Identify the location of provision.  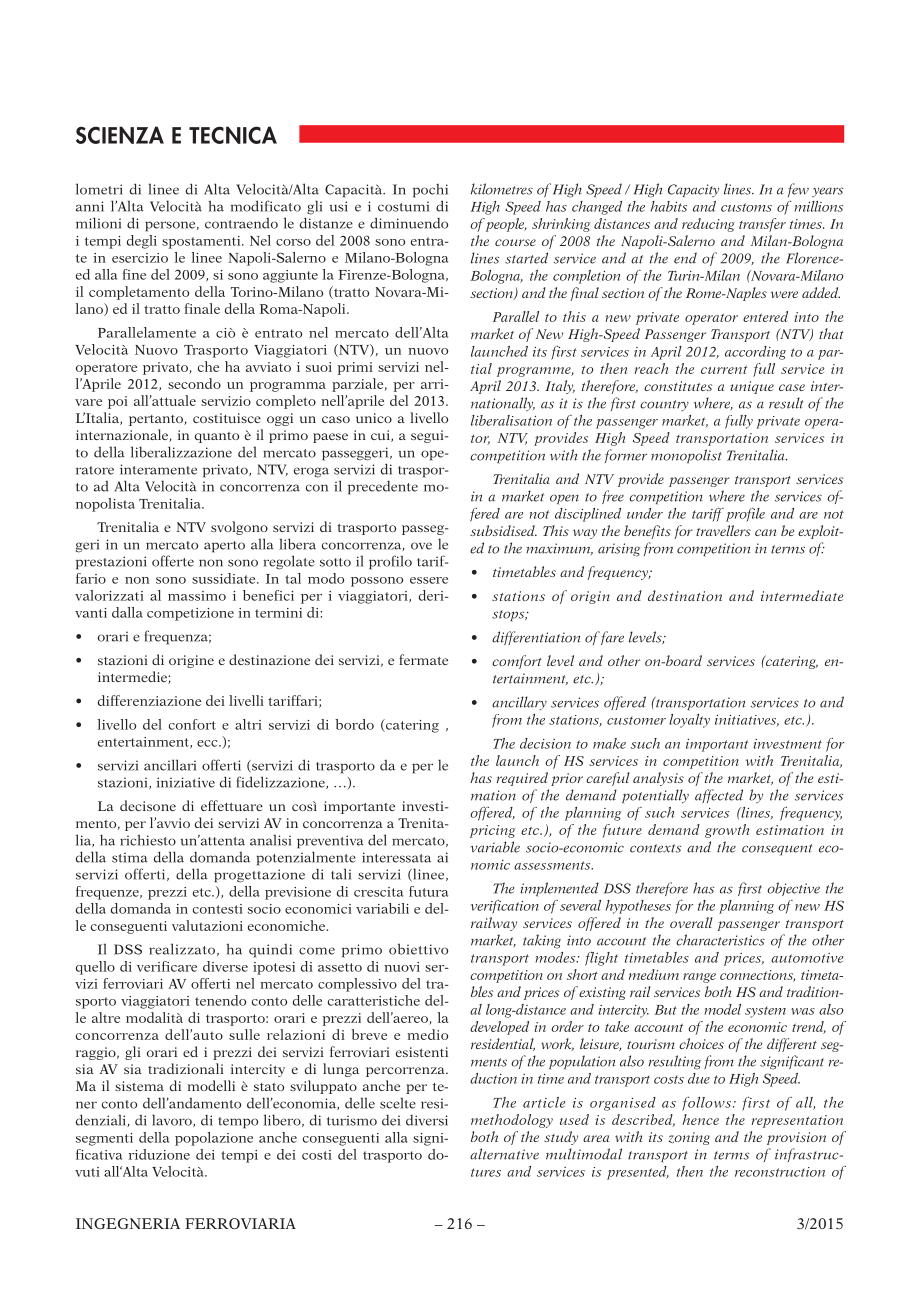
(796, 1138).
